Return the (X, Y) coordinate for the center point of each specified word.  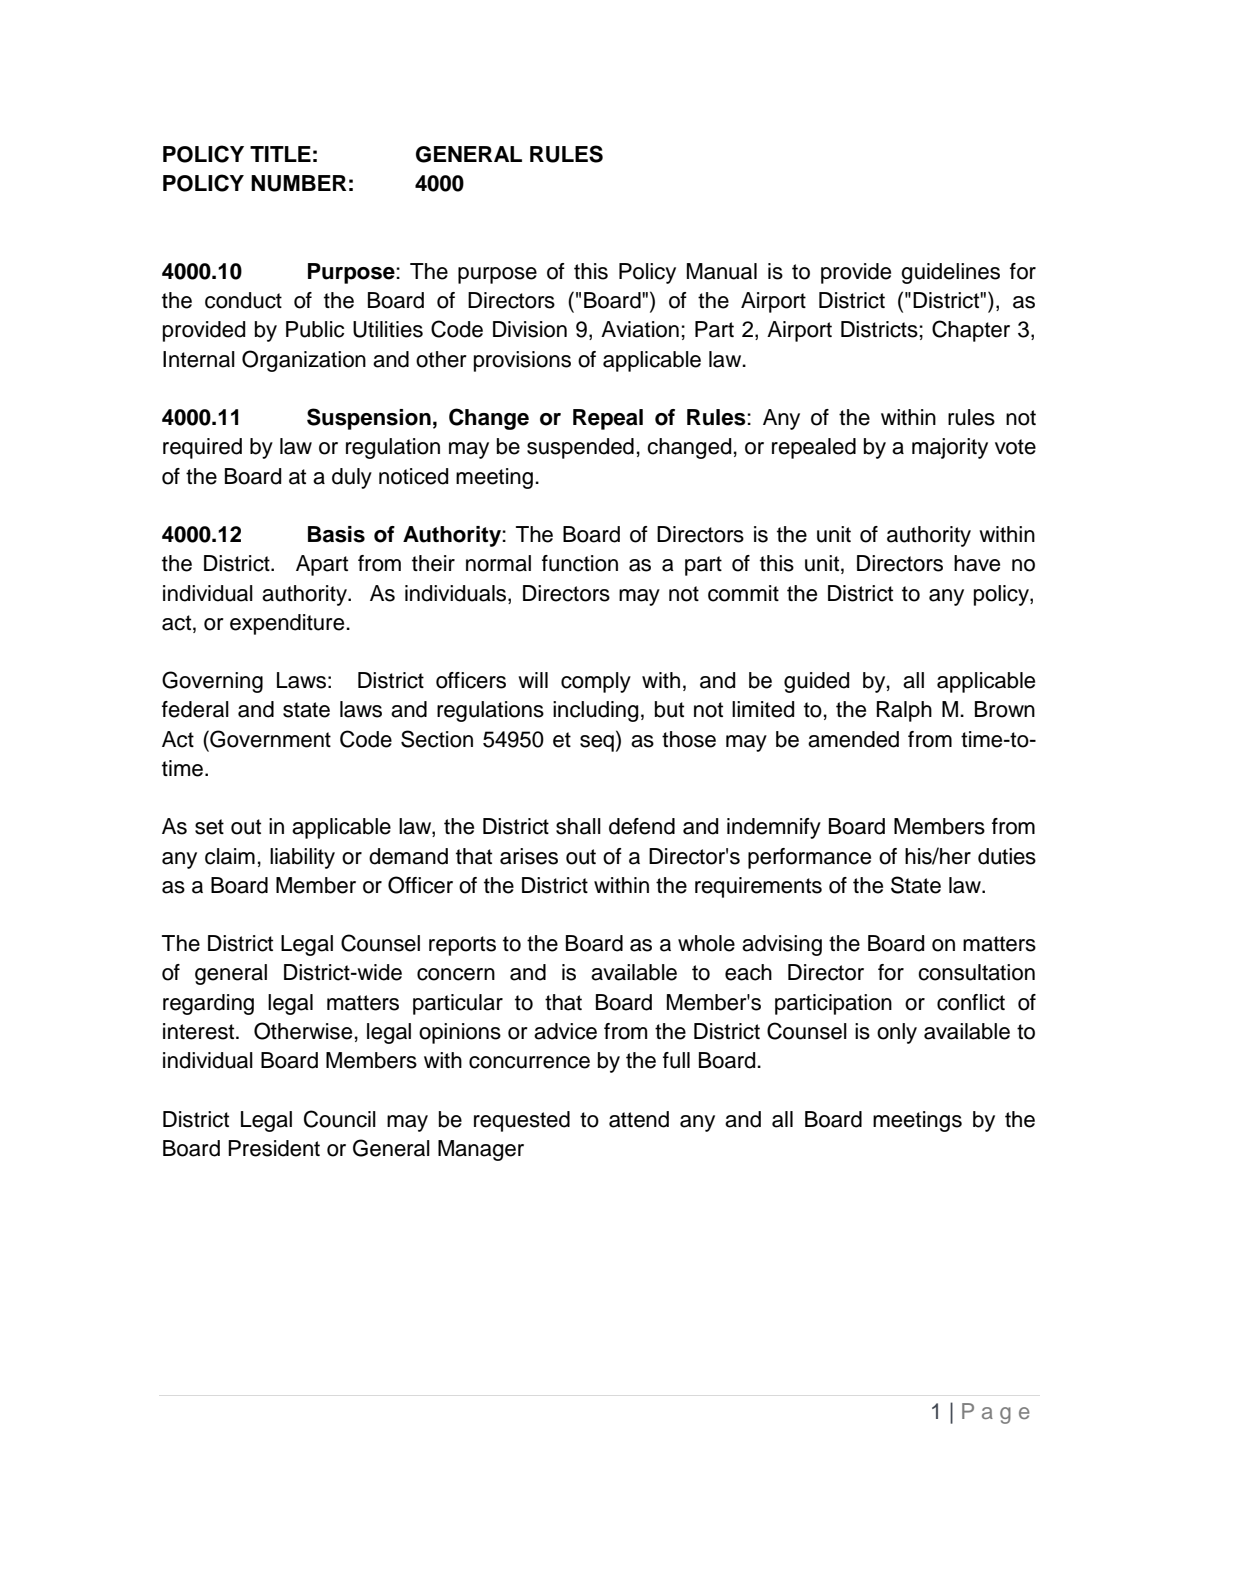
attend (639, 1119)
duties (1007, 856)
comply (596, 682)
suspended (580, 448)
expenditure (288, 624)
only (897, 1033)
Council (340, 1119)
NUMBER (299, 183)
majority (950, 448)
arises (529, 856)
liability (302, 858)
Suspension (369, 419)
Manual (722, 271)
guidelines (950, 273)
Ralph (904, 711)
